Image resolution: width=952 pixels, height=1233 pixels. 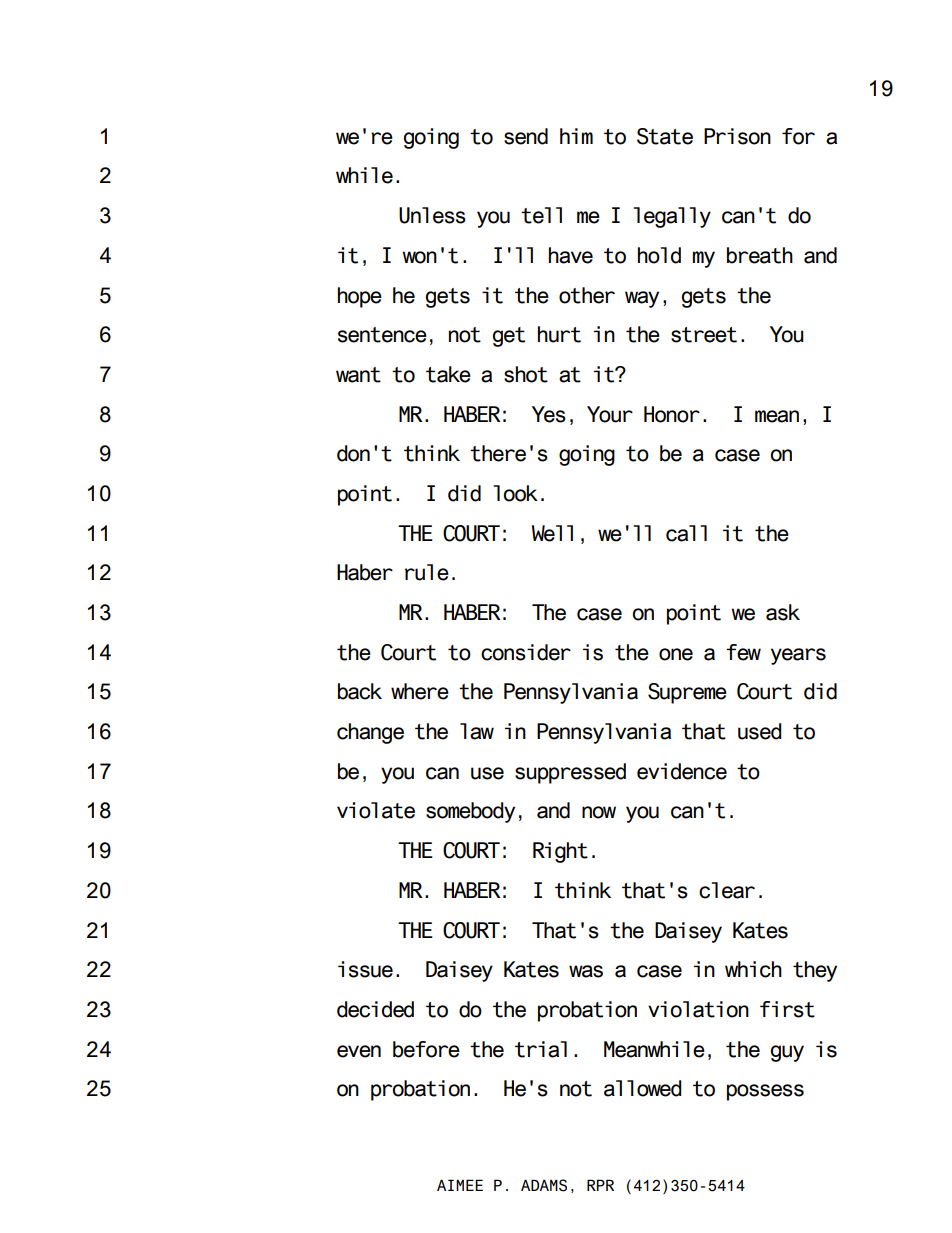 I want to click on rule, so click(x=427, y=572).
